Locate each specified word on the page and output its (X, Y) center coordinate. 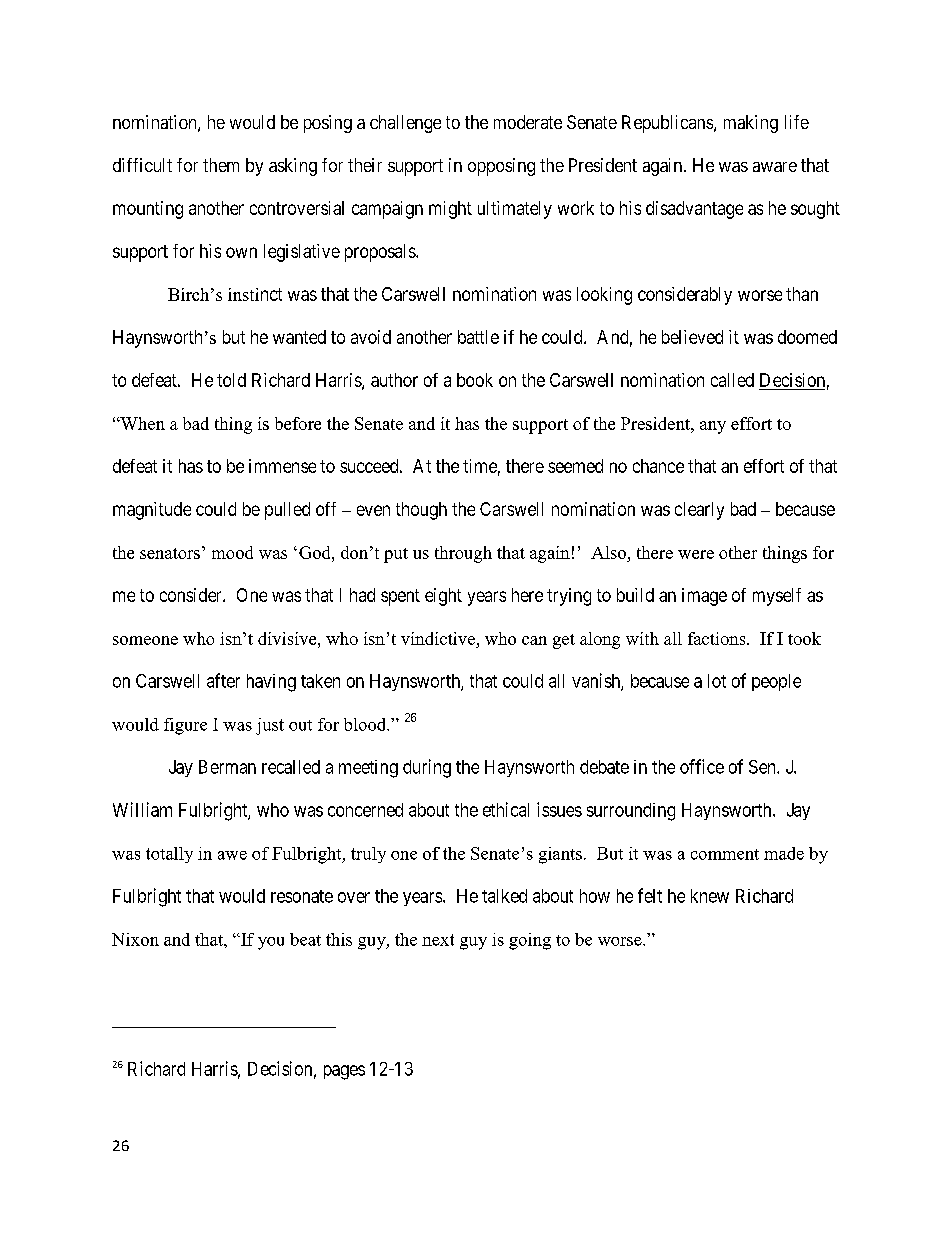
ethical (506, 809)
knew (710, 896)
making (751, 124)
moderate (528, 122)
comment (725, 854)
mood (232, 552)
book (475, 380)
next (438, 940)
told (231, 380)
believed (692, 337)
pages (344, 1072)
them (221, 165)
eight (443, 597)
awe (232, 855)
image (704, 597)
